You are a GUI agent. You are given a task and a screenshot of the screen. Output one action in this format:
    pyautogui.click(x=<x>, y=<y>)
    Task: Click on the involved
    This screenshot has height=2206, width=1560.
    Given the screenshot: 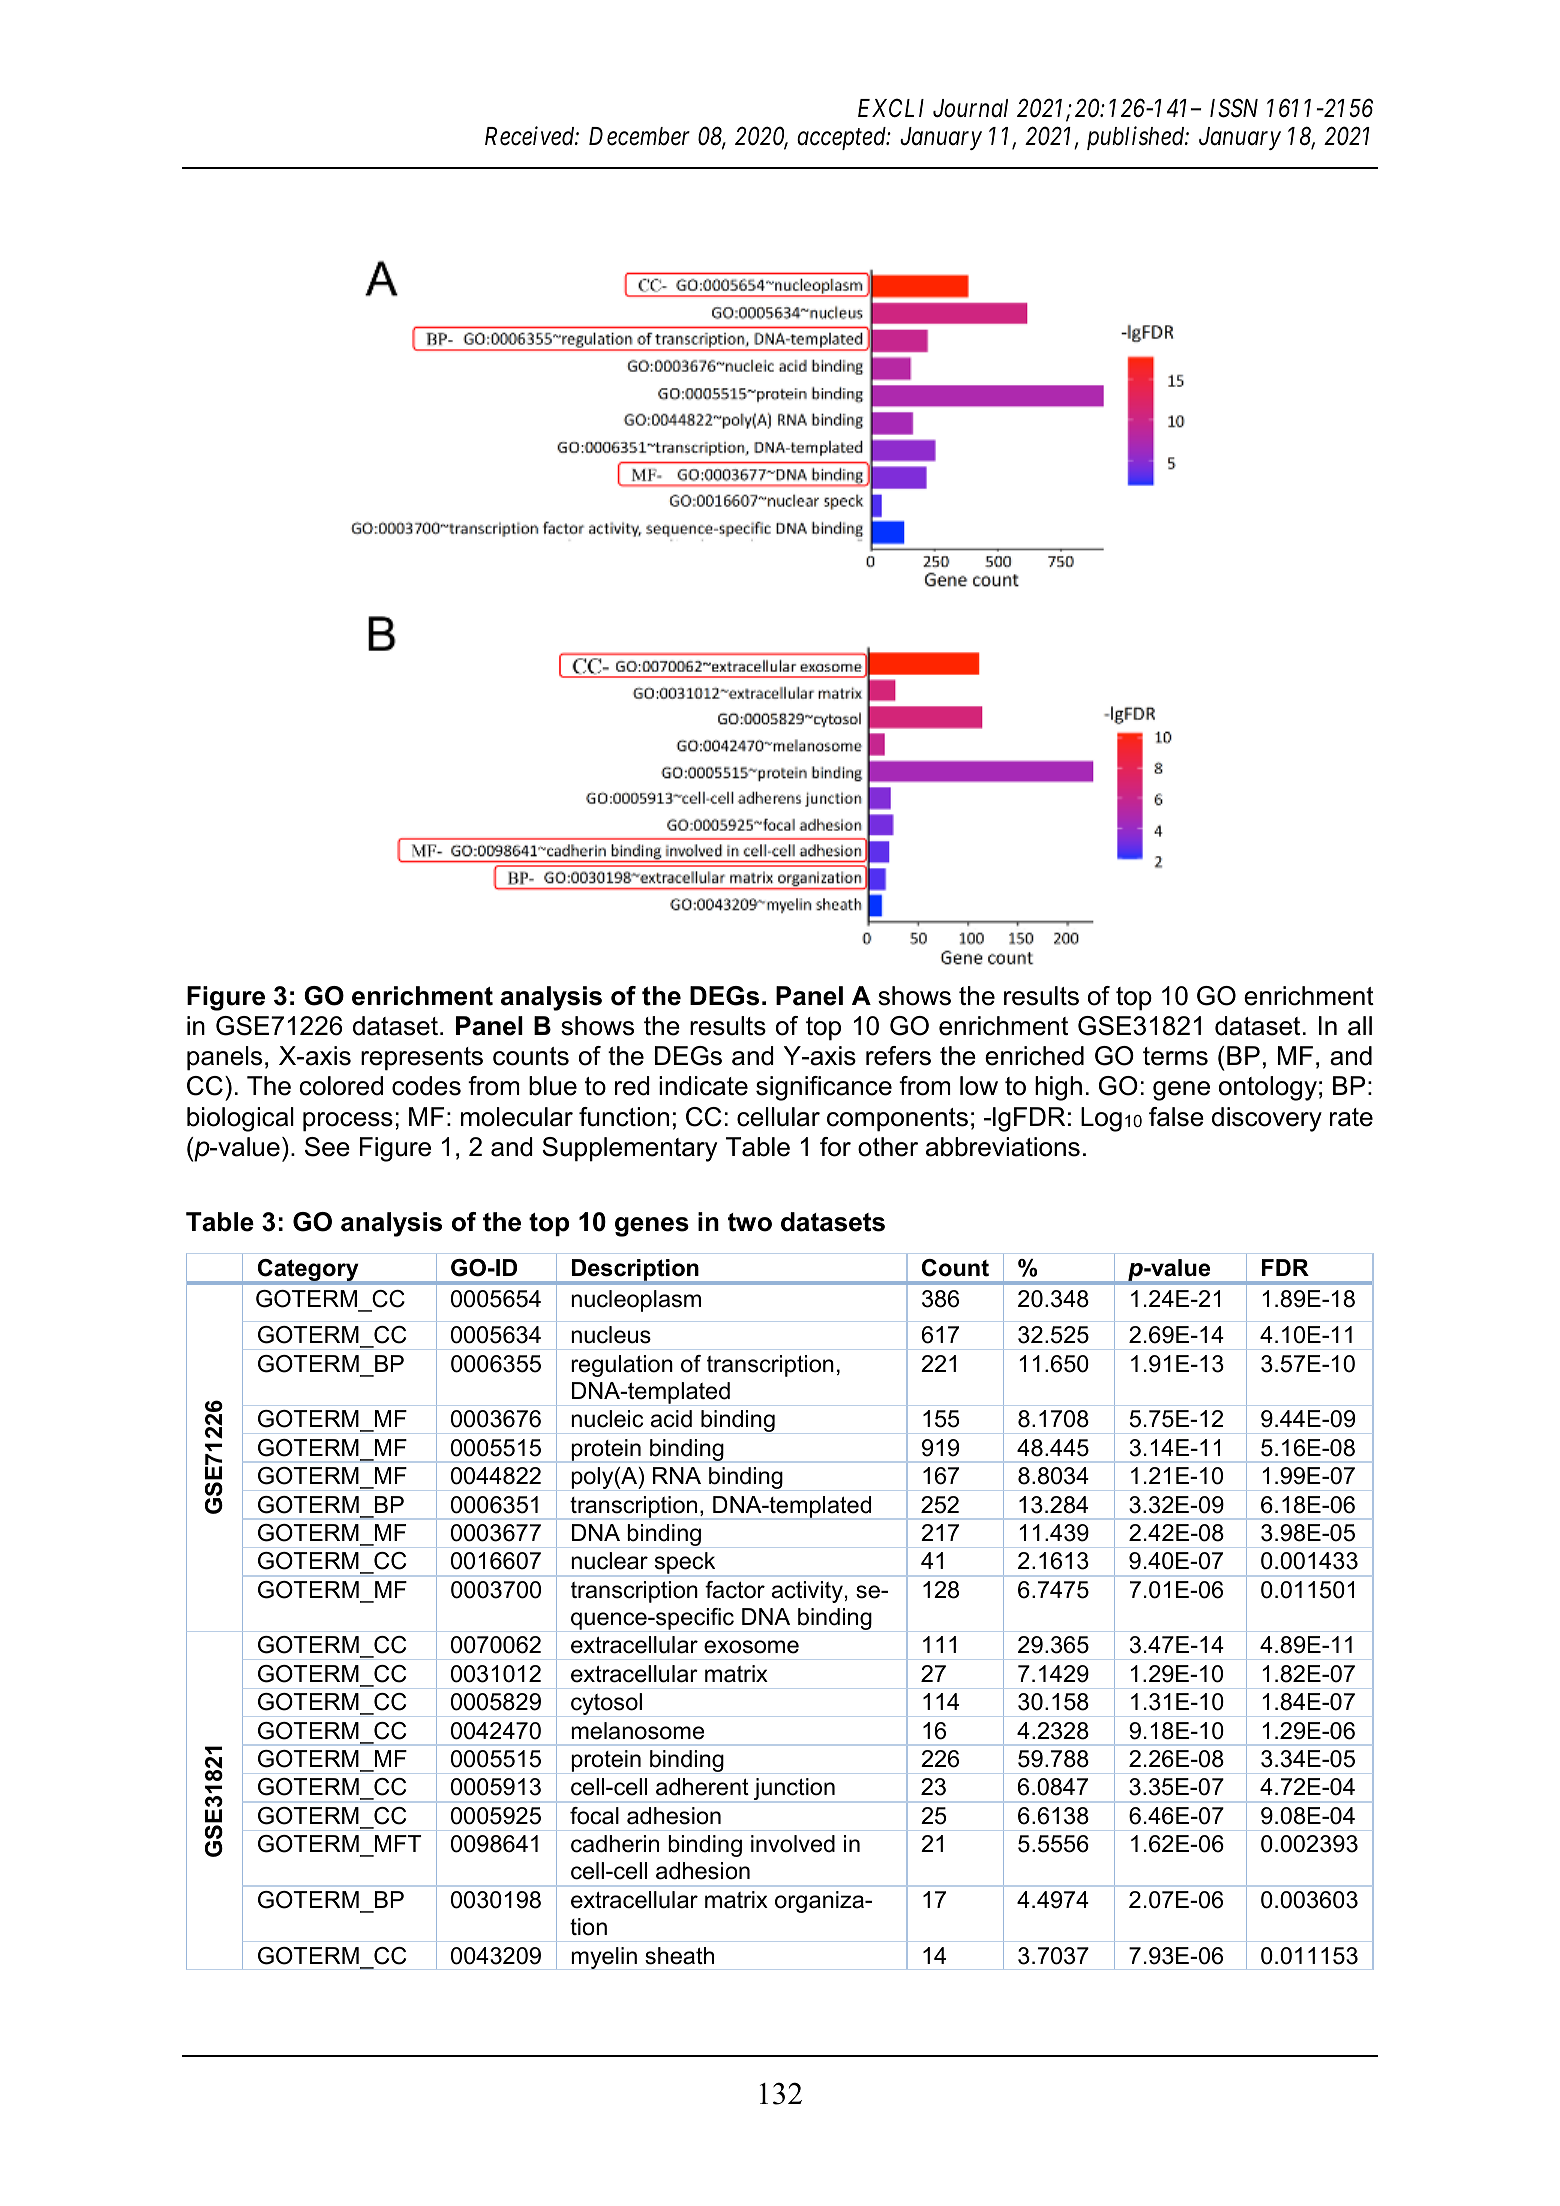 What is the action you would take?
    pyautogui.click(x=793, y=1844)
